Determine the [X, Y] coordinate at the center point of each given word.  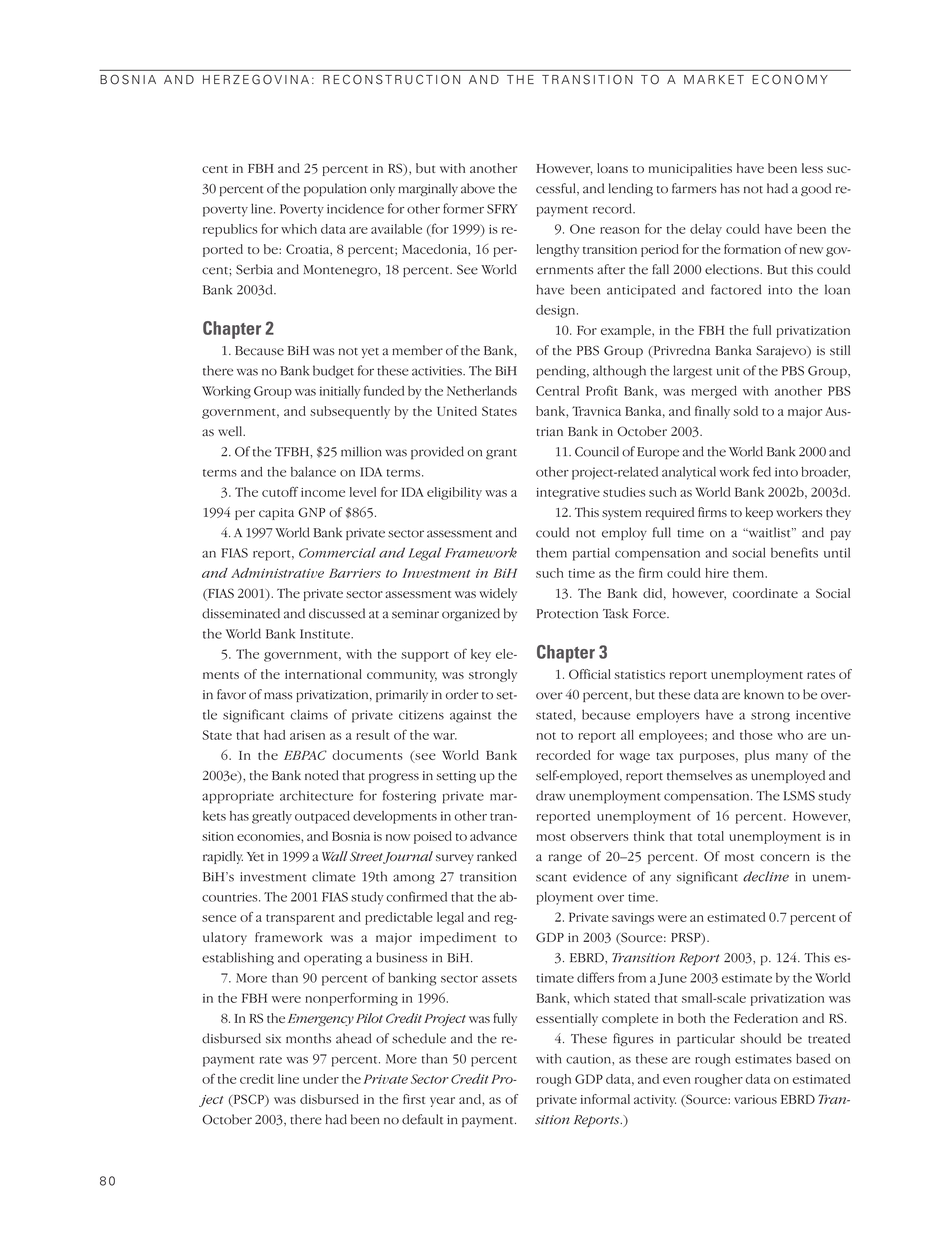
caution [589, 1060]
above [478, 188]
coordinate [765, 593]
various [755, 1099]
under [321, 1079]
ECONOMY [790, 79]
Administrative [277, 573]
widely [498, 594]
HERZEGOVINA [256, 79]
